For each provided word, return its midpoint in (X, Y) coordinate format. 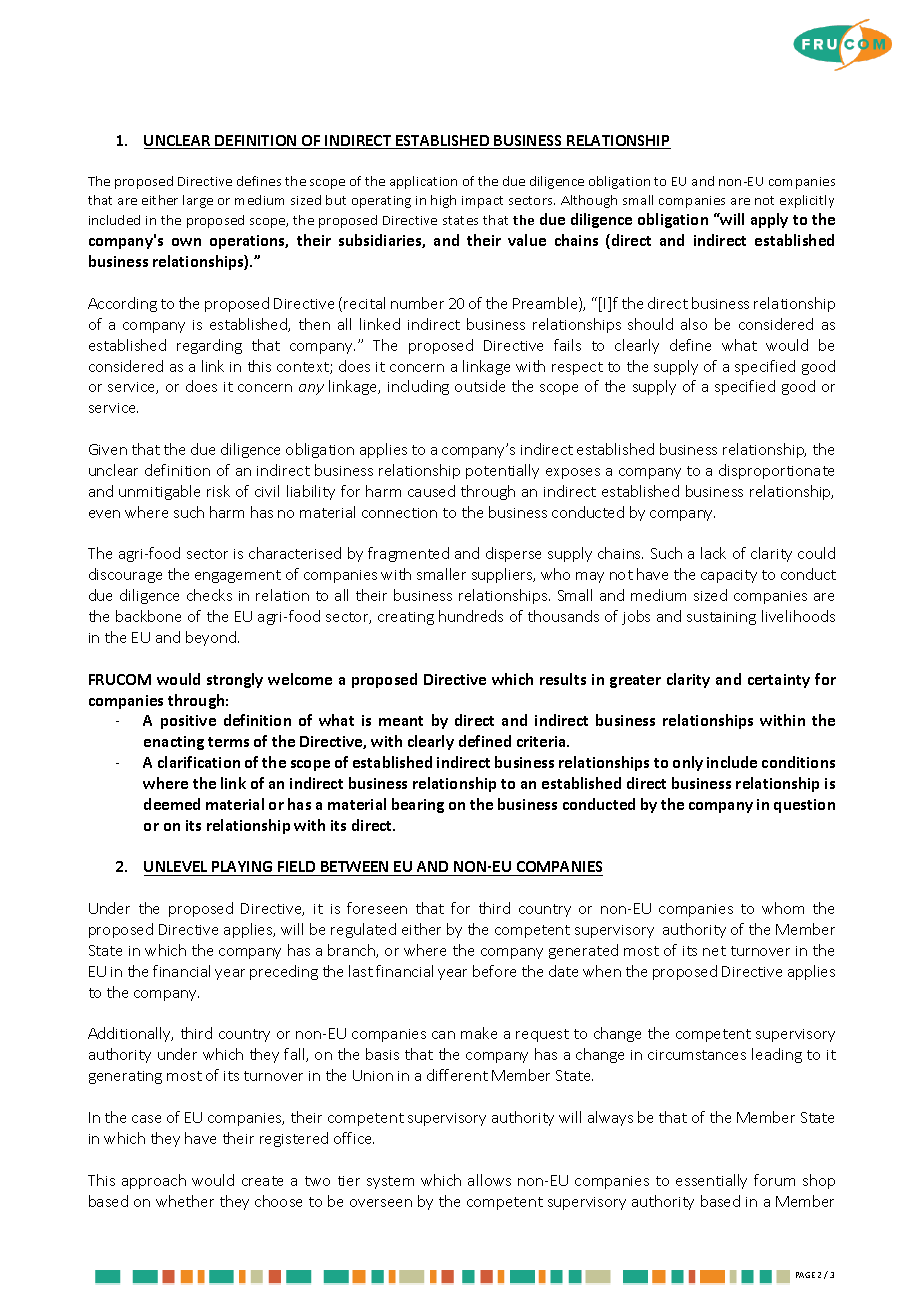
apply (769, 220)
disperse (513, 554)
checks (209, 595)
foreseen (377, 908)
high (443, 201)
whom (783, 908)
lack (713, 553)
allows (489, 1180)
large (198, 201)
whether (185, 1201)
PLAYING (242, 868)
